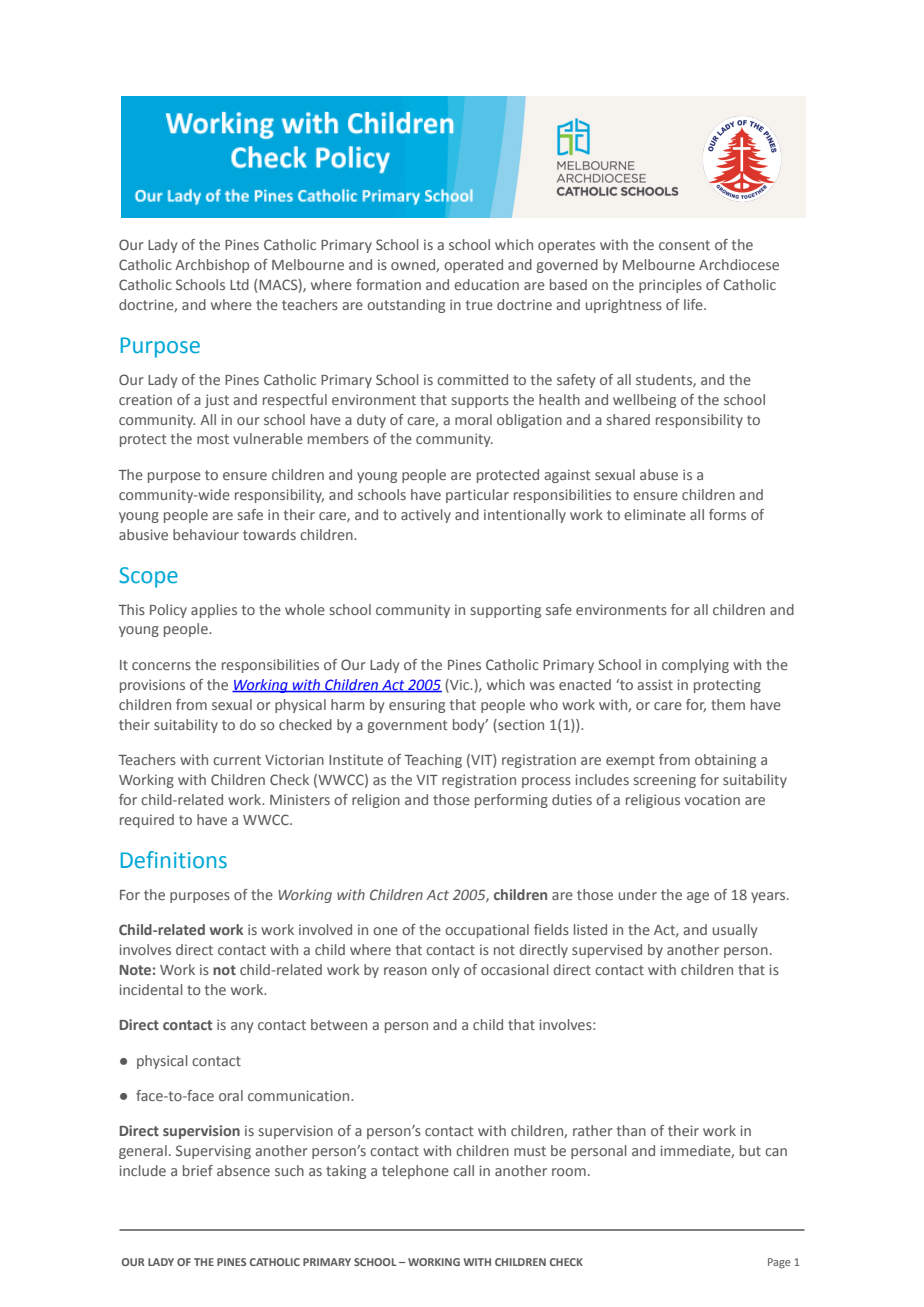 The image size is (924, 1307). What do you see at coordinates (198, 1170) in the page?
I see `brief` at bounding box center [198, 1170].
